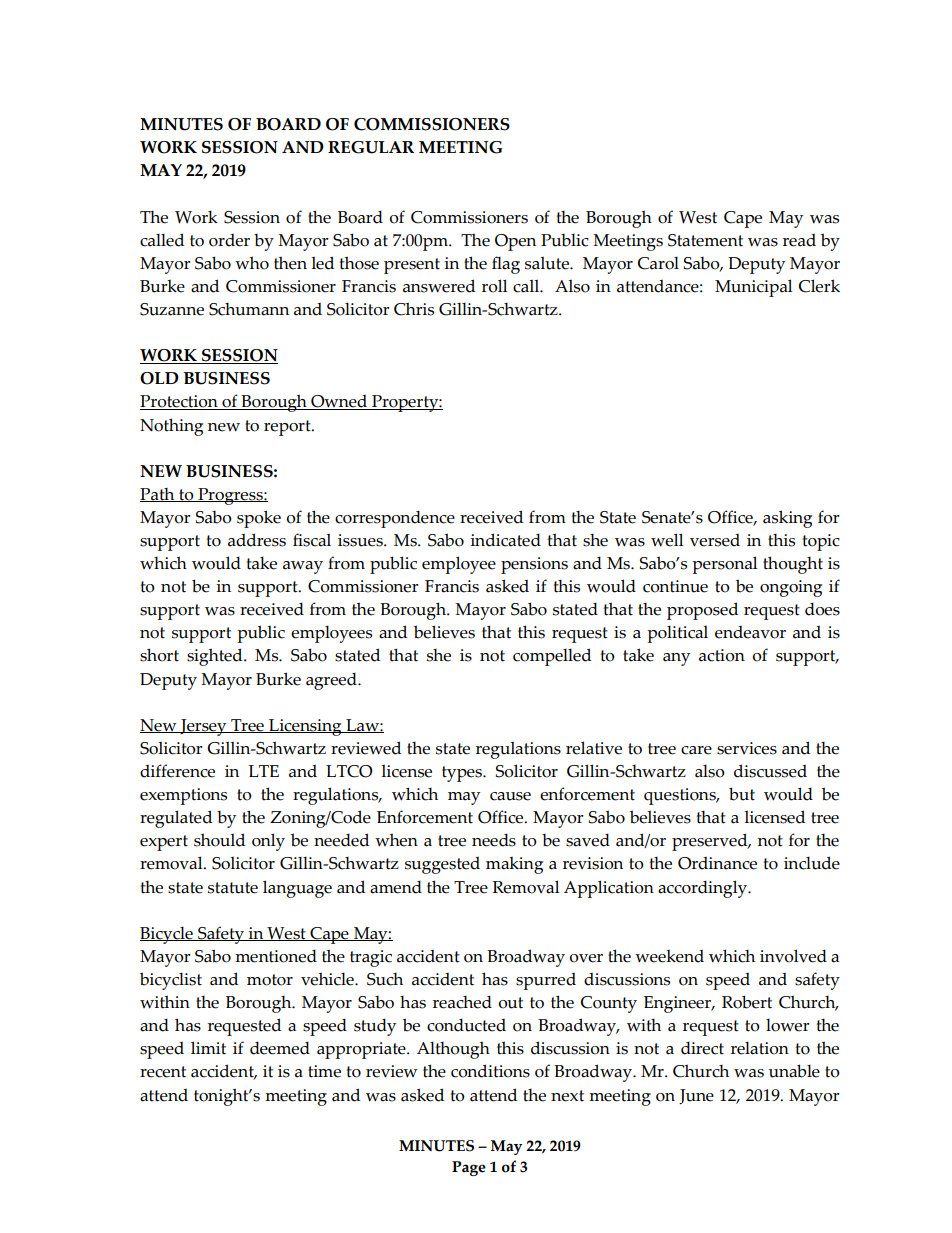 The height and width of the page is (1233, 952). I want to click on but, so click(742, 794).
